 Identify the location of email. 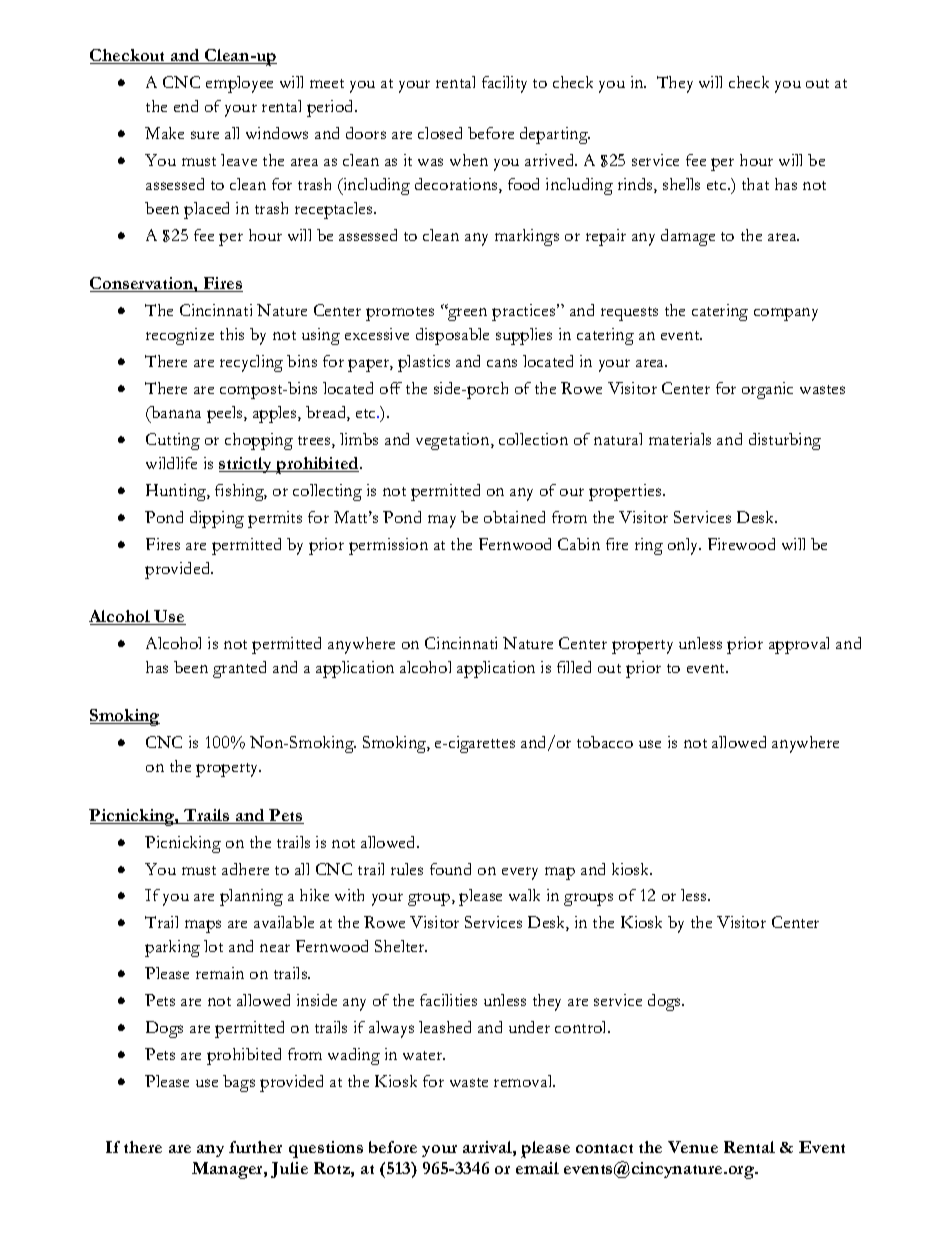
(537, 1168).
